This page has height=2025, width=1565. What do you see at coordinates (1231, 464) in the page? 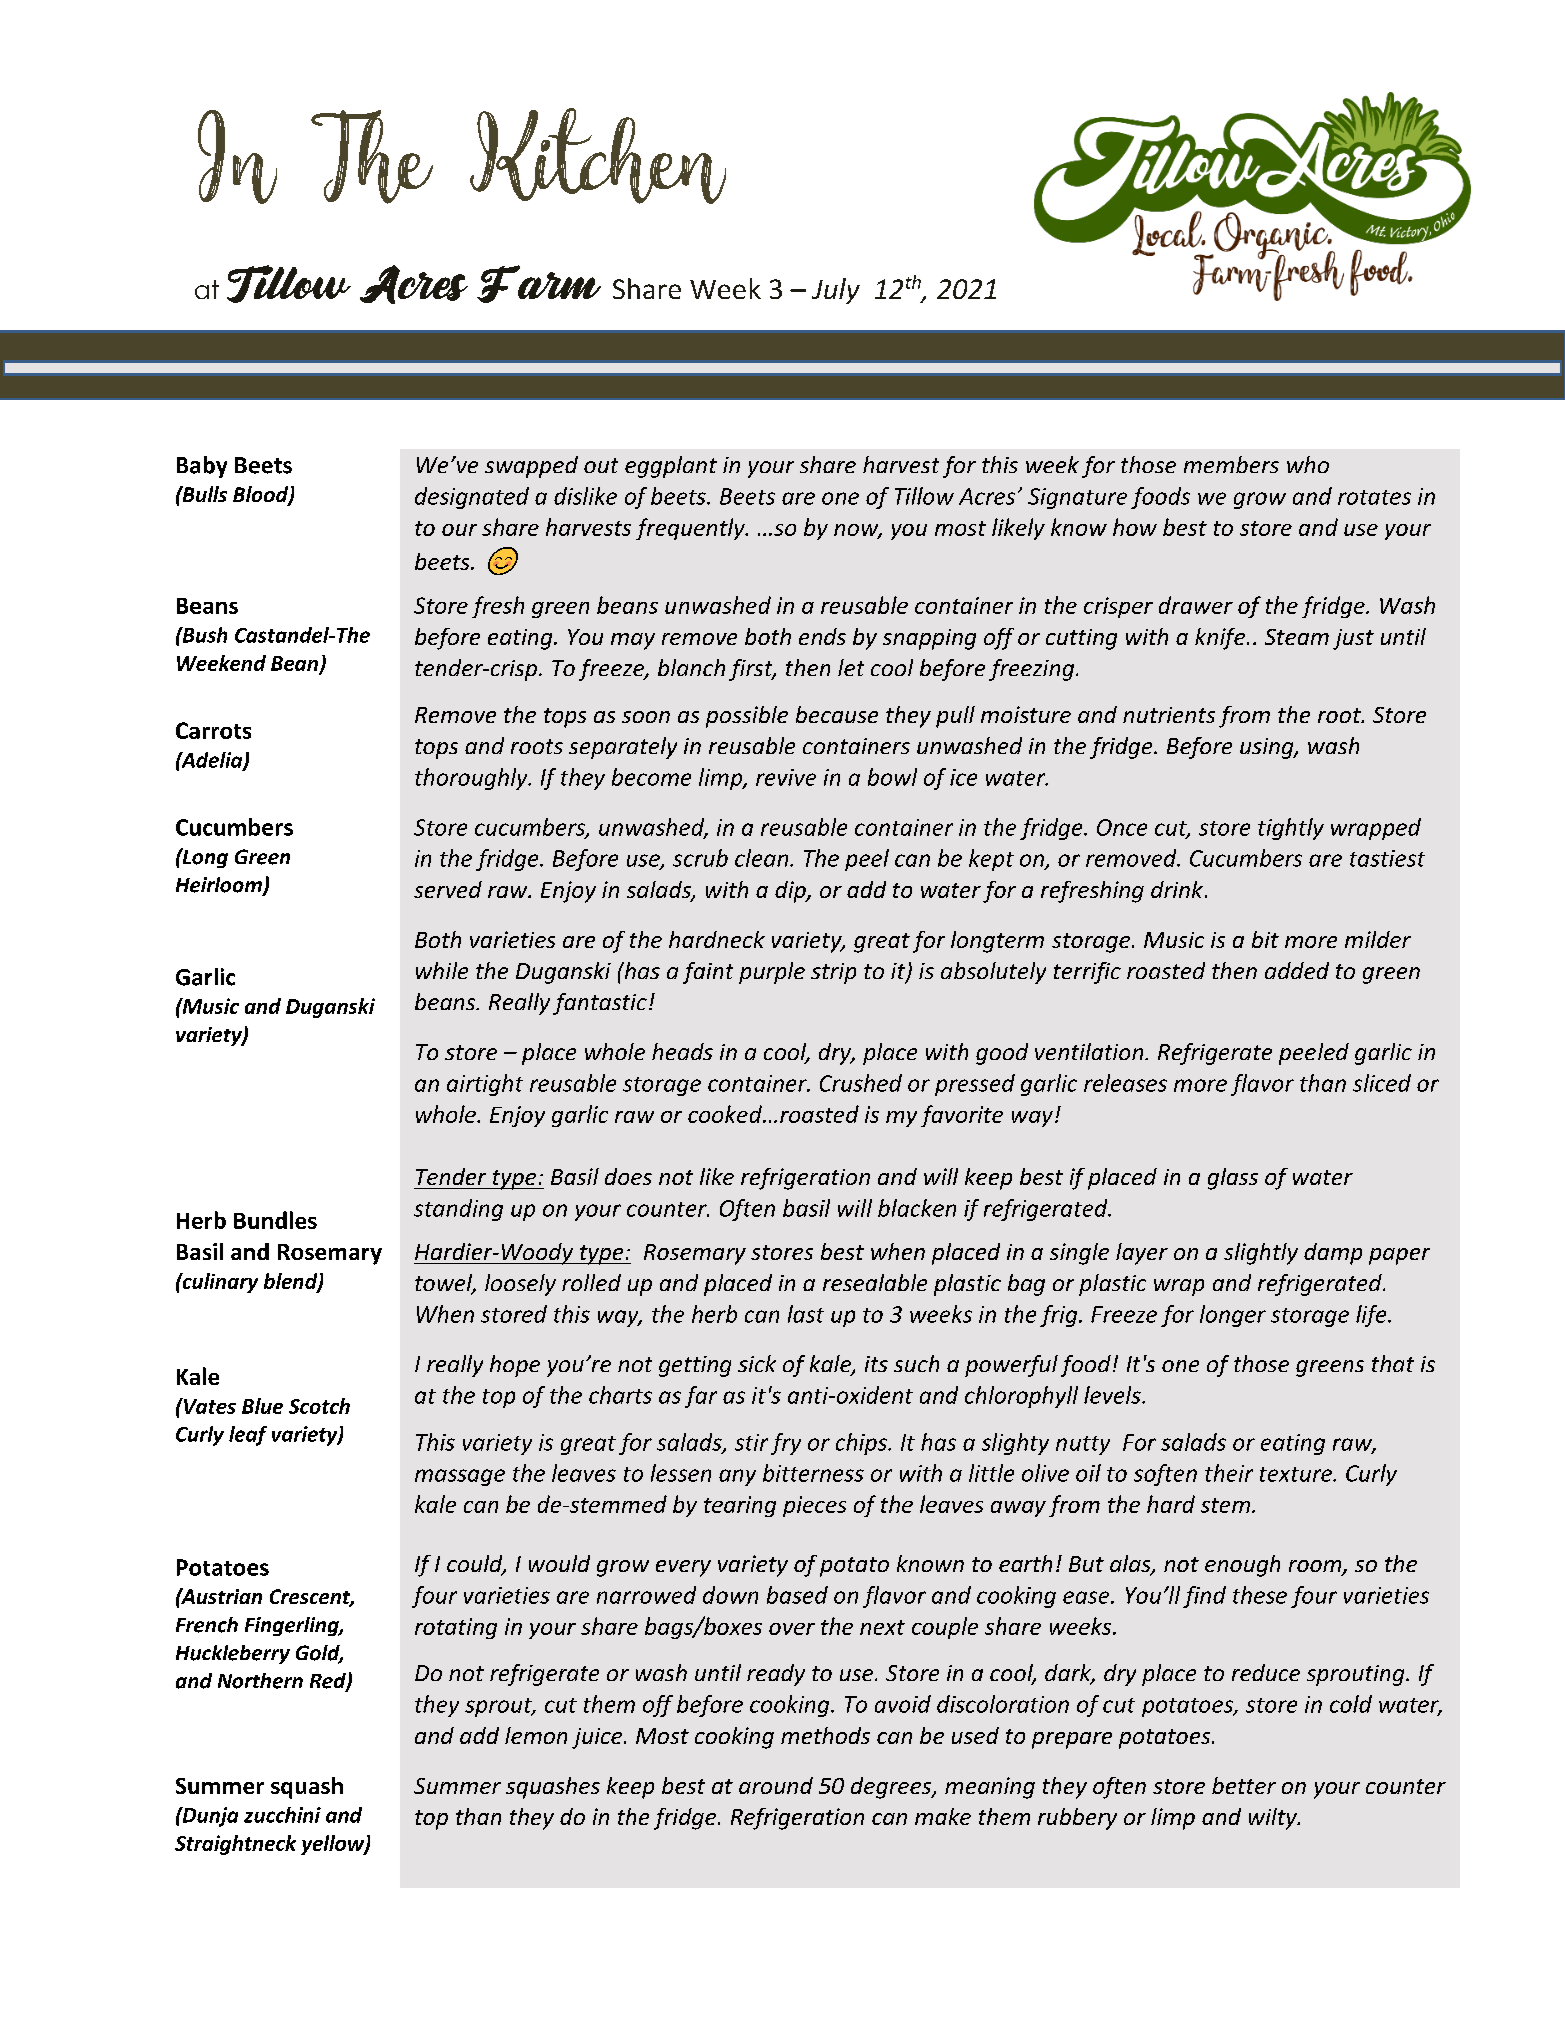
I see `members` at bounding box center [1231, 464].
